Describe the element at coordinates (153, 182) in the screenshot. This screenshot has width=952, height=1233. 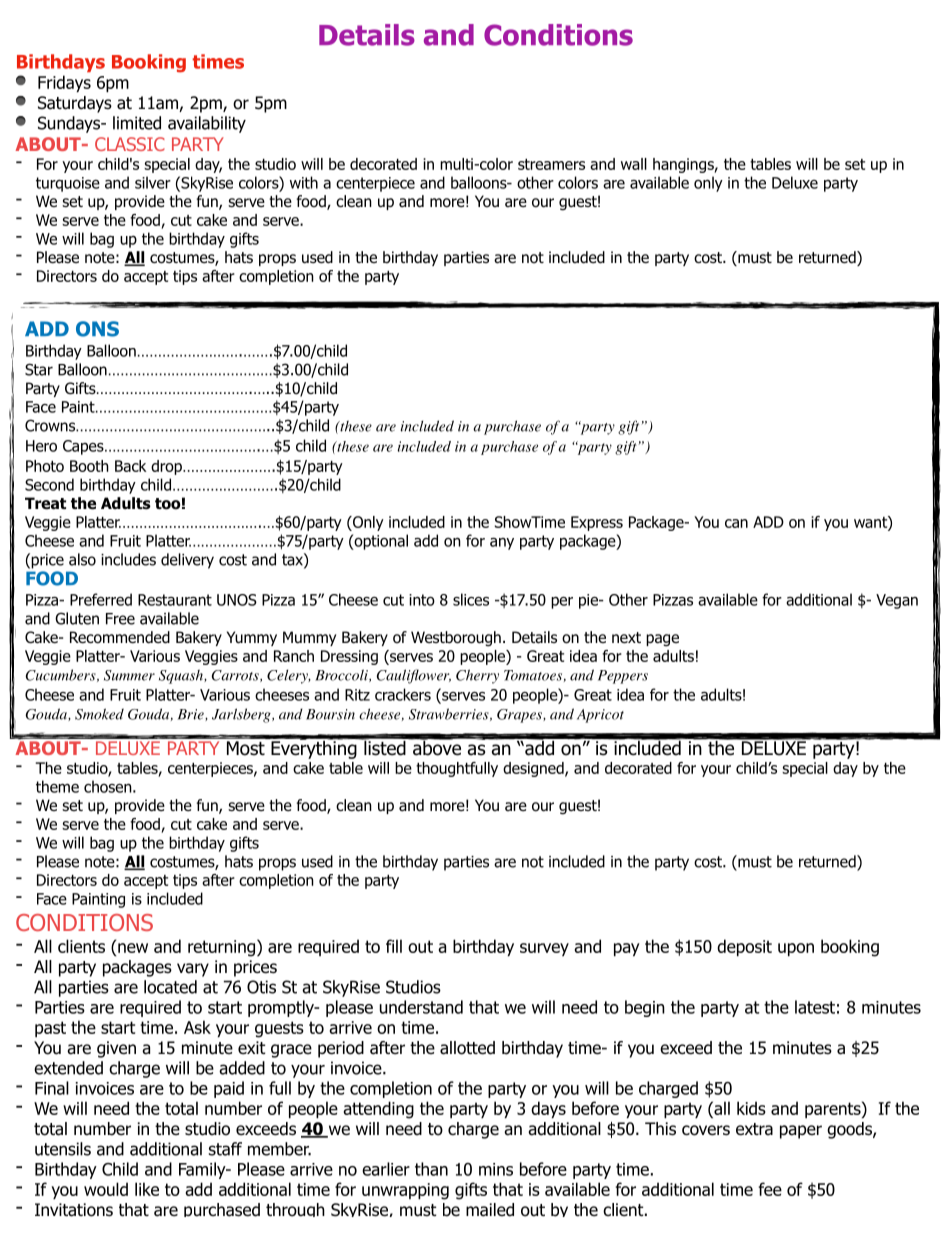
I see `silver` at that location.
